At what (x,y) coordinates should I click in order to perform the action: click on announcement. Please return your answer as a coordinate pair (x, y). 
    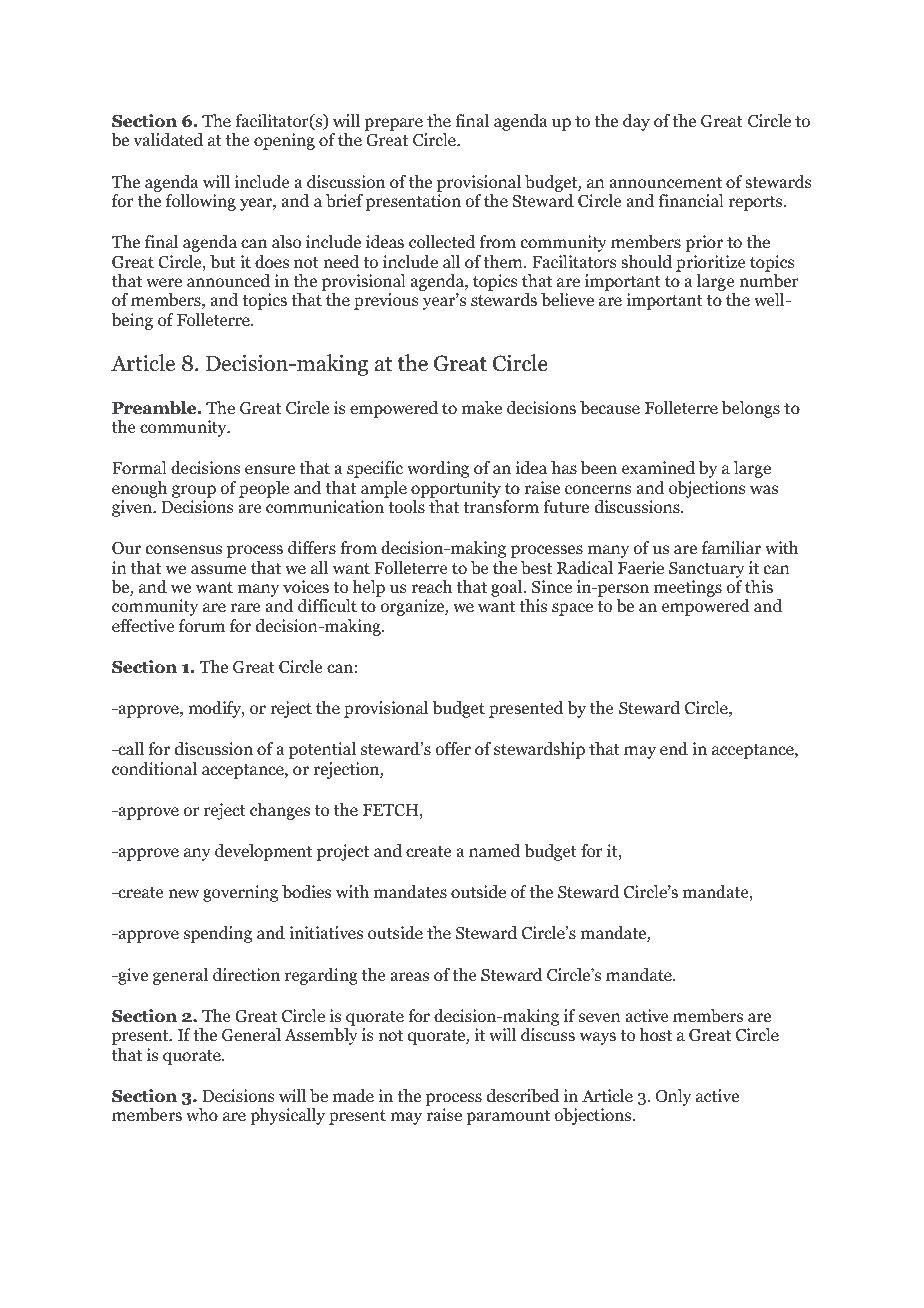
    Looking at the image, I should click on (665, 183).
